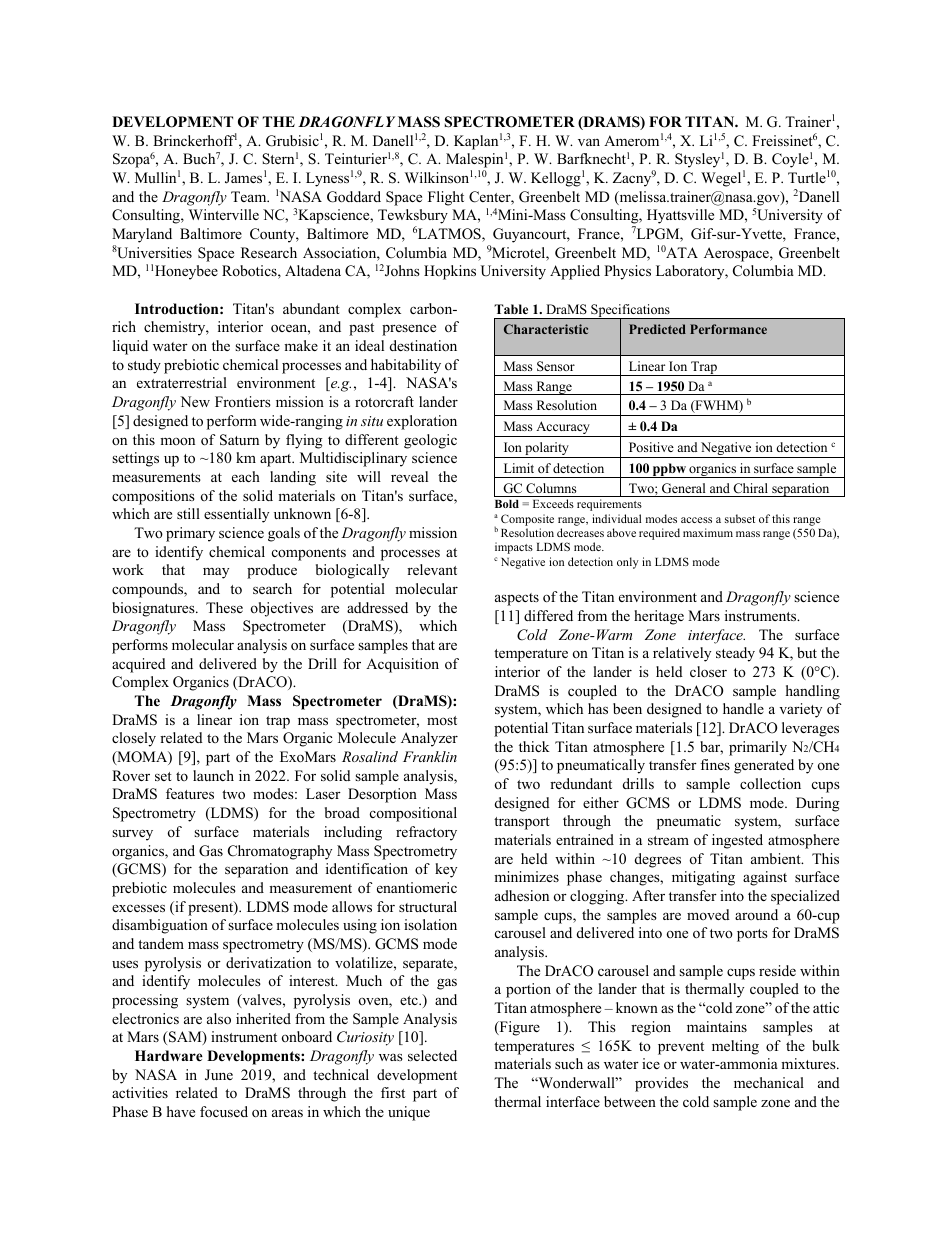 Image resolution: width=952 pixels, height=1233 pixels. Describe the element at coordinates (735, 654) in the screenshot. I see `steady` at that location.
